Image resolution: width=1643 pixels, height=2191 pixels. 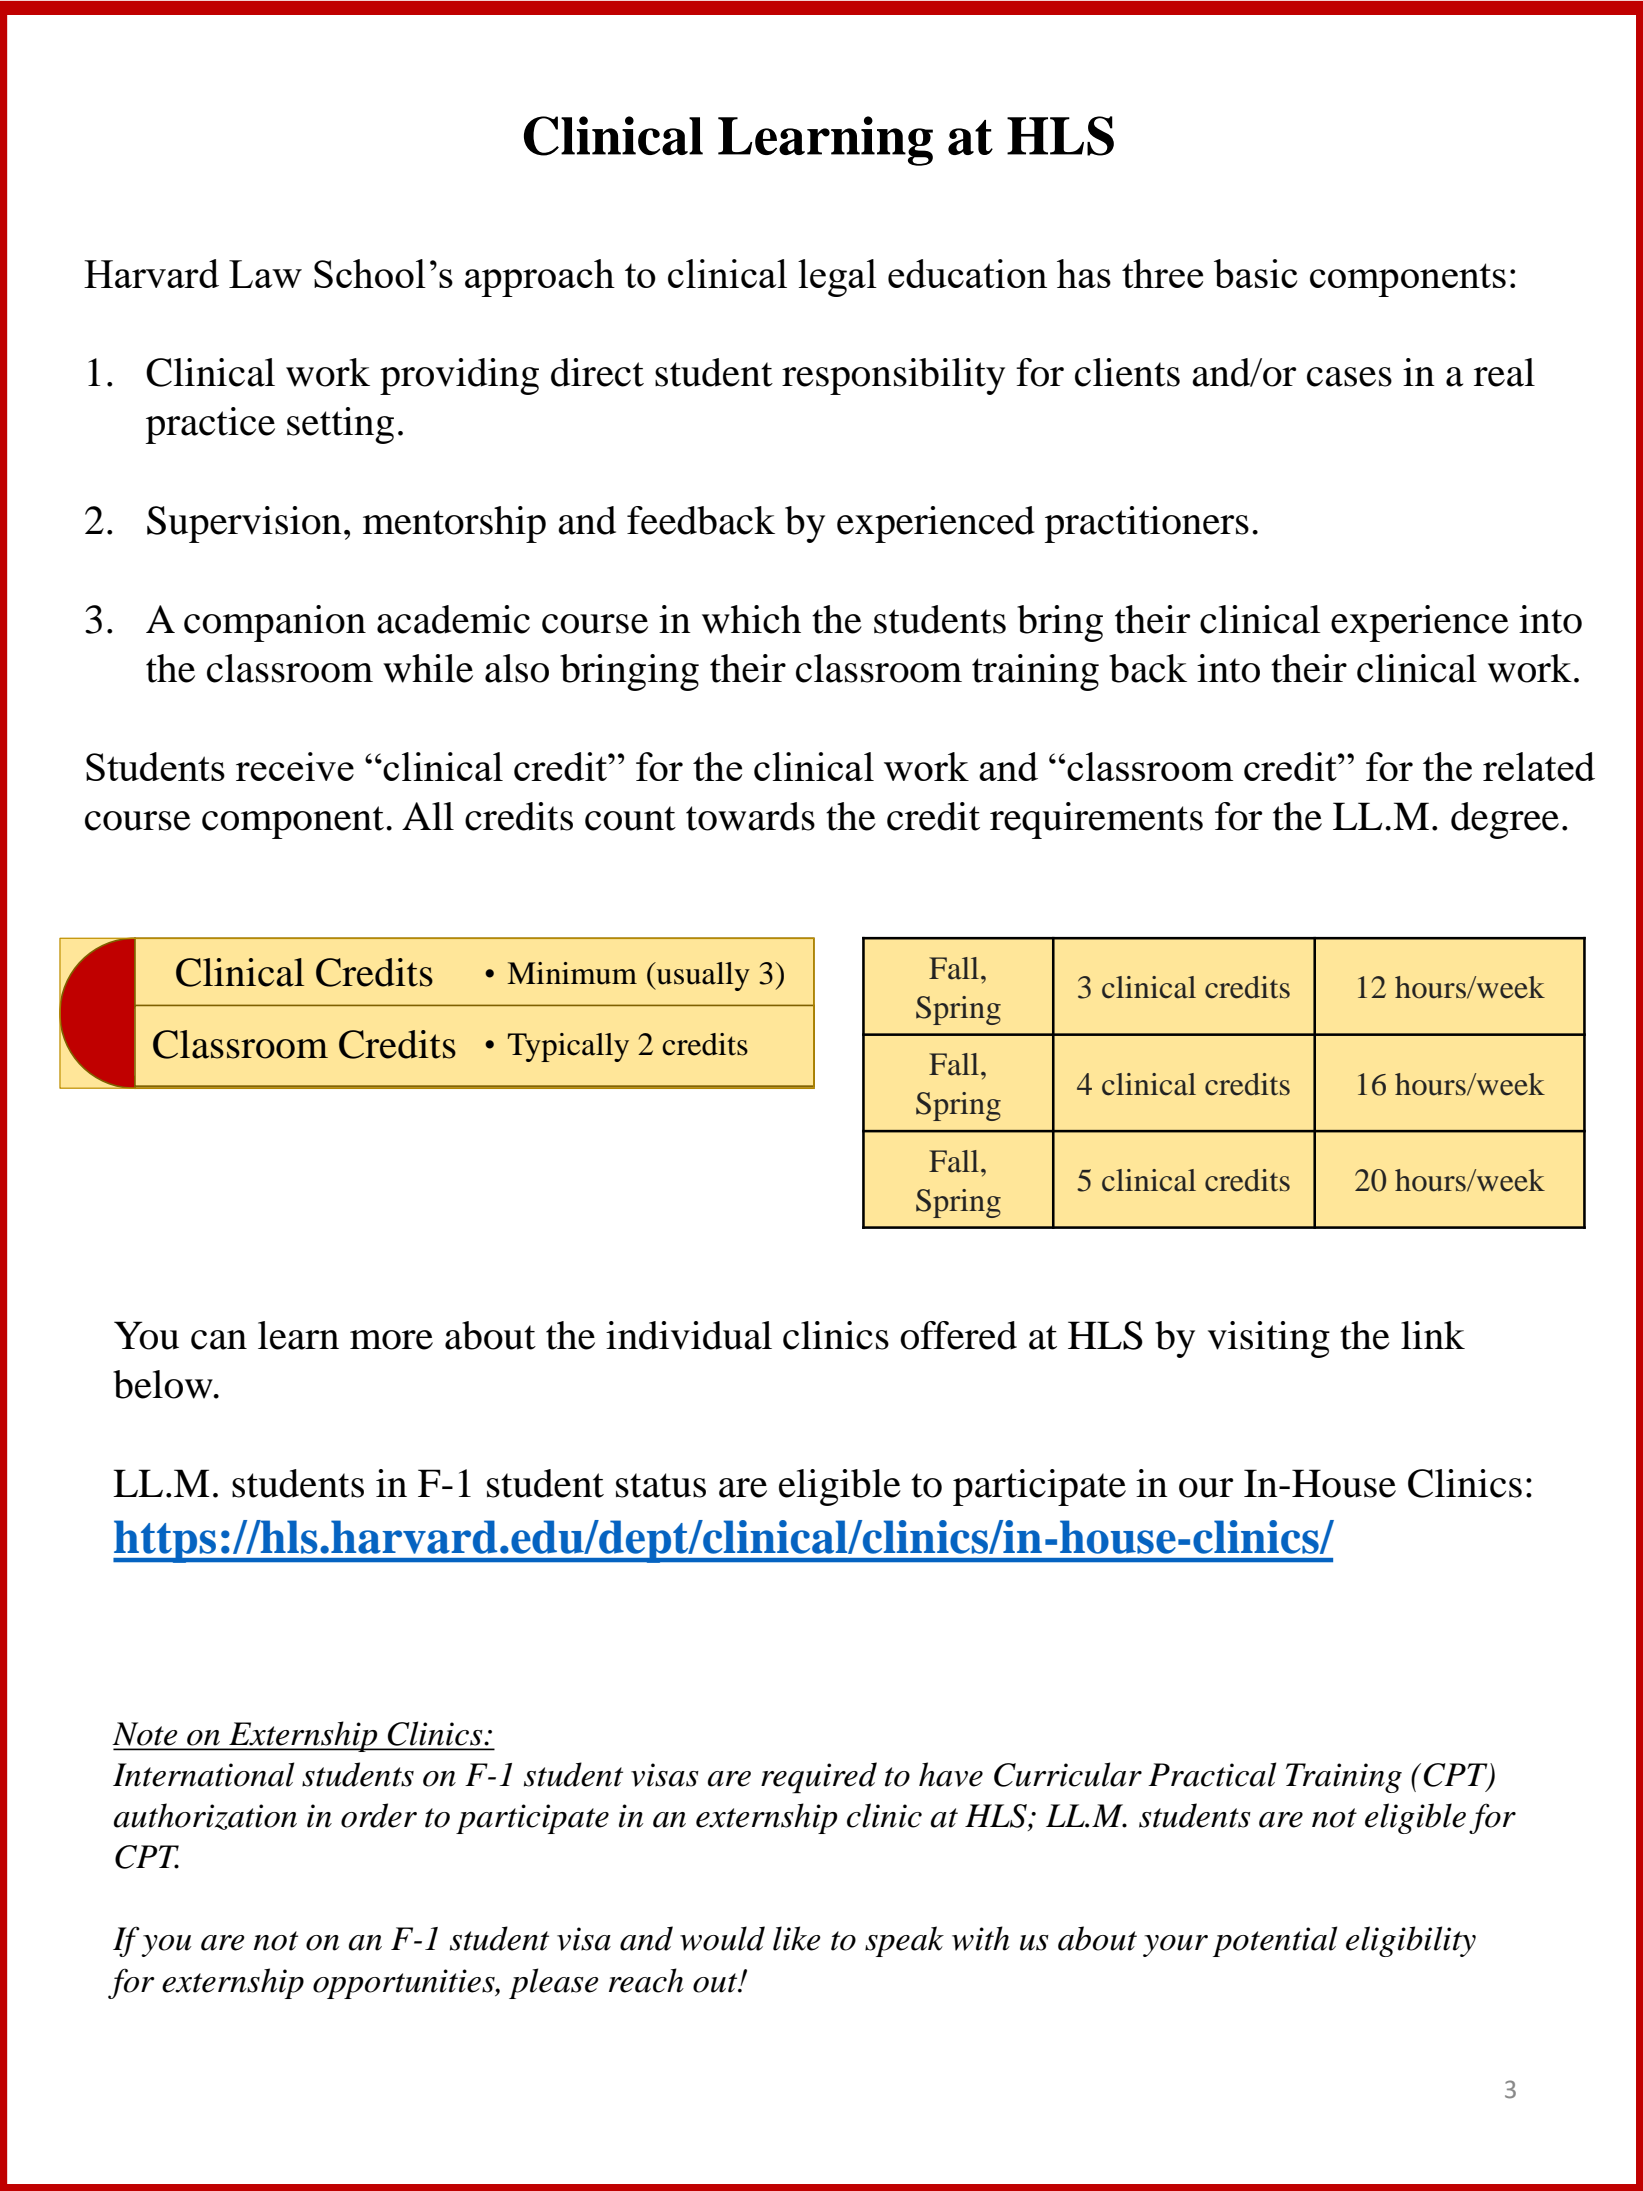 What do you see at coordinates (661, 1485) in the screenshot?
I see `status` at bounding box center [661, 1485].
